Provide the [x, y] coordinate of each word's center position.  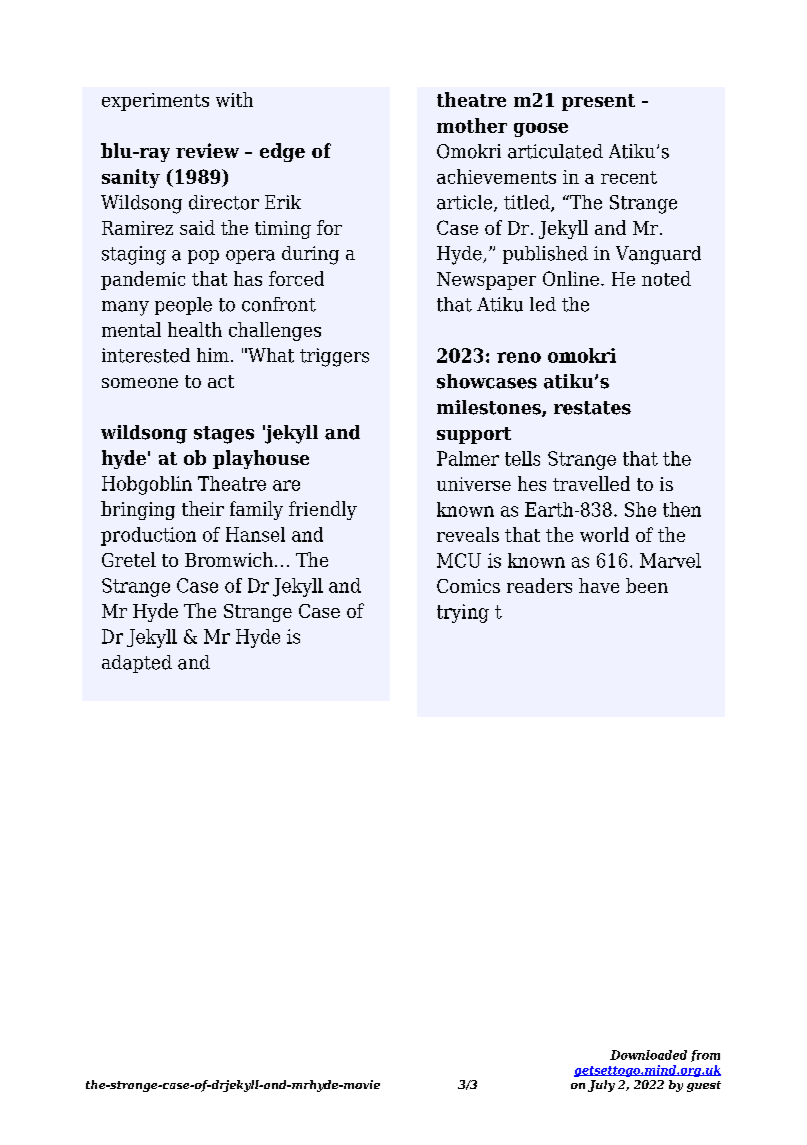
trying [463, 613]
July [601, 1086]
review [207, 150]
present [598, 102]
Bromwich [229, 559]
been [647, 585]
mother [472, 125]
